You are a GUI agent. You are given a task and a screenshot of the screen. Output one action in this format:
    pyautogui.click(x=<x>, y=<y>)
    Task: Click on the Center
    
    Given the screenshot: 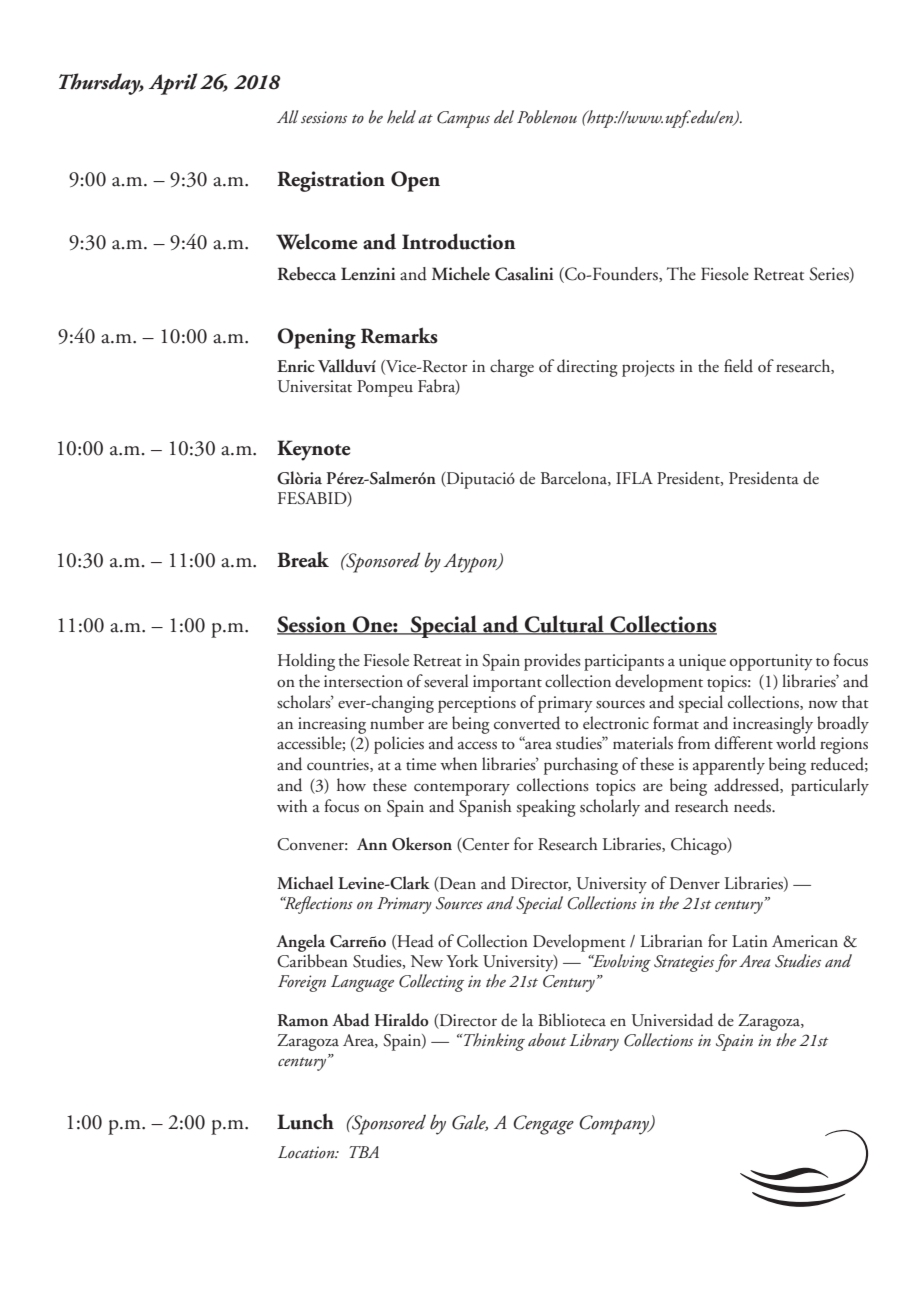 What is the action you would take?
    pyautogui.click(x=485, y=845)
